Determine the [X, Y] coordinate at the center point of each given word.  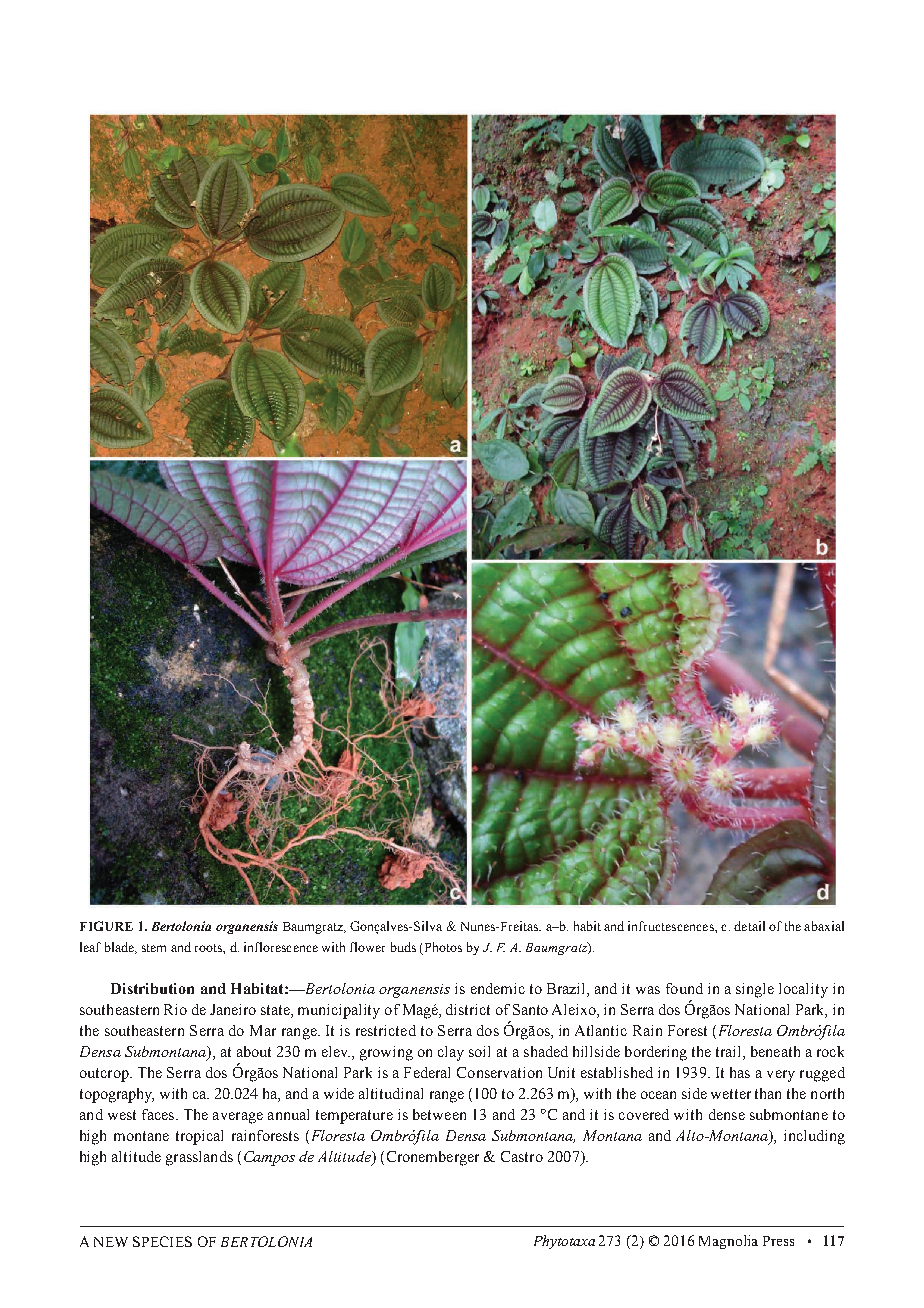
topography [117, 1095]
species [162, 1241]
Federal [427, 1072]
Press [778, 1241]
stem [154, 948]
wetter [731, 1094]
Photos [442, 948]
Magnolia [728, 1242]
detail [749, 926]
